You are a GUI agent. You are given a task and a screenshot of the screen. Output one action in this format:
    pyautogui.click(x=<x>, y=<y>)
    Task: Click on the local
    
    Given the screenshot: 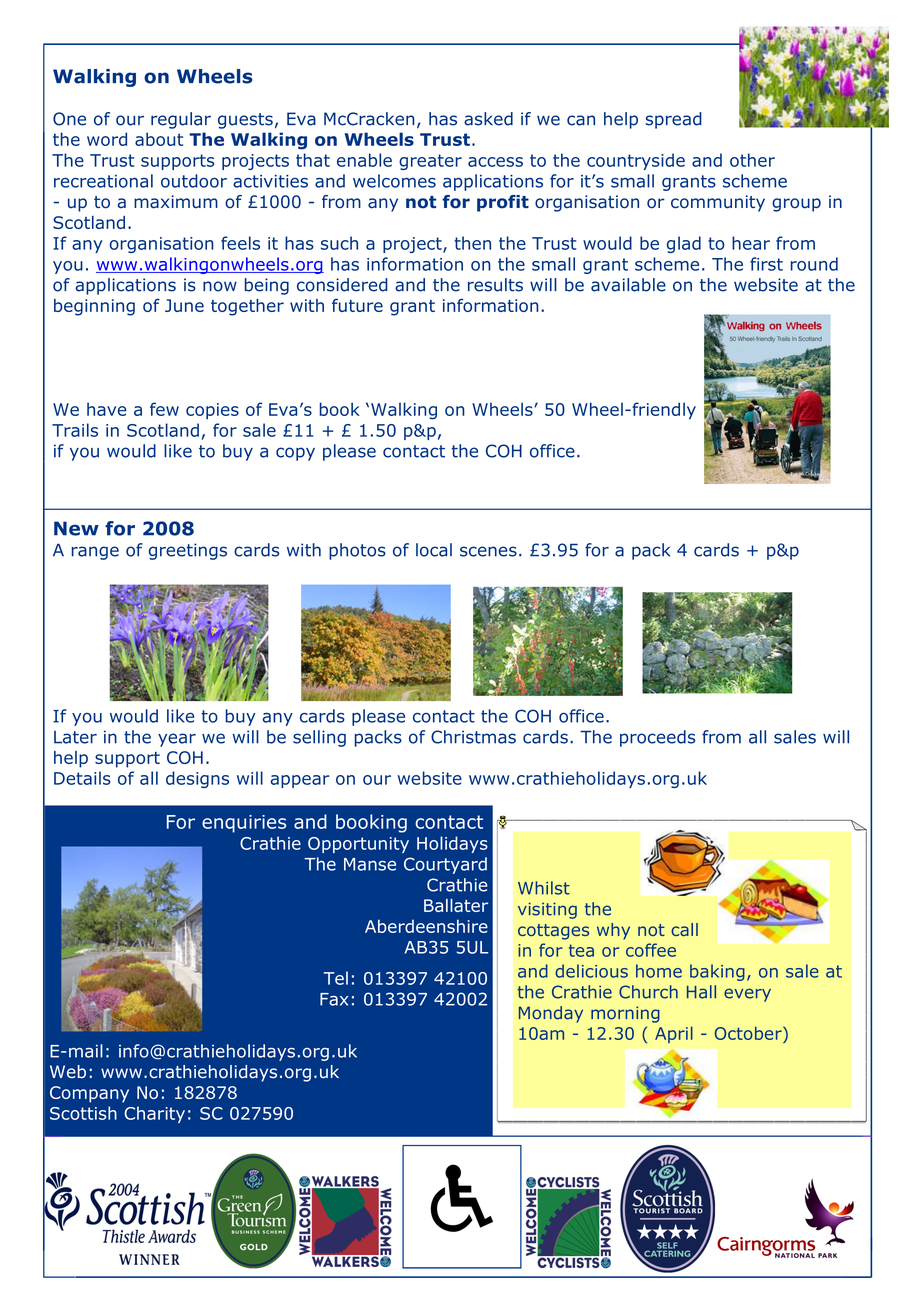 What is the action you would take?
    pyautogui.click(x=434, y=550)
